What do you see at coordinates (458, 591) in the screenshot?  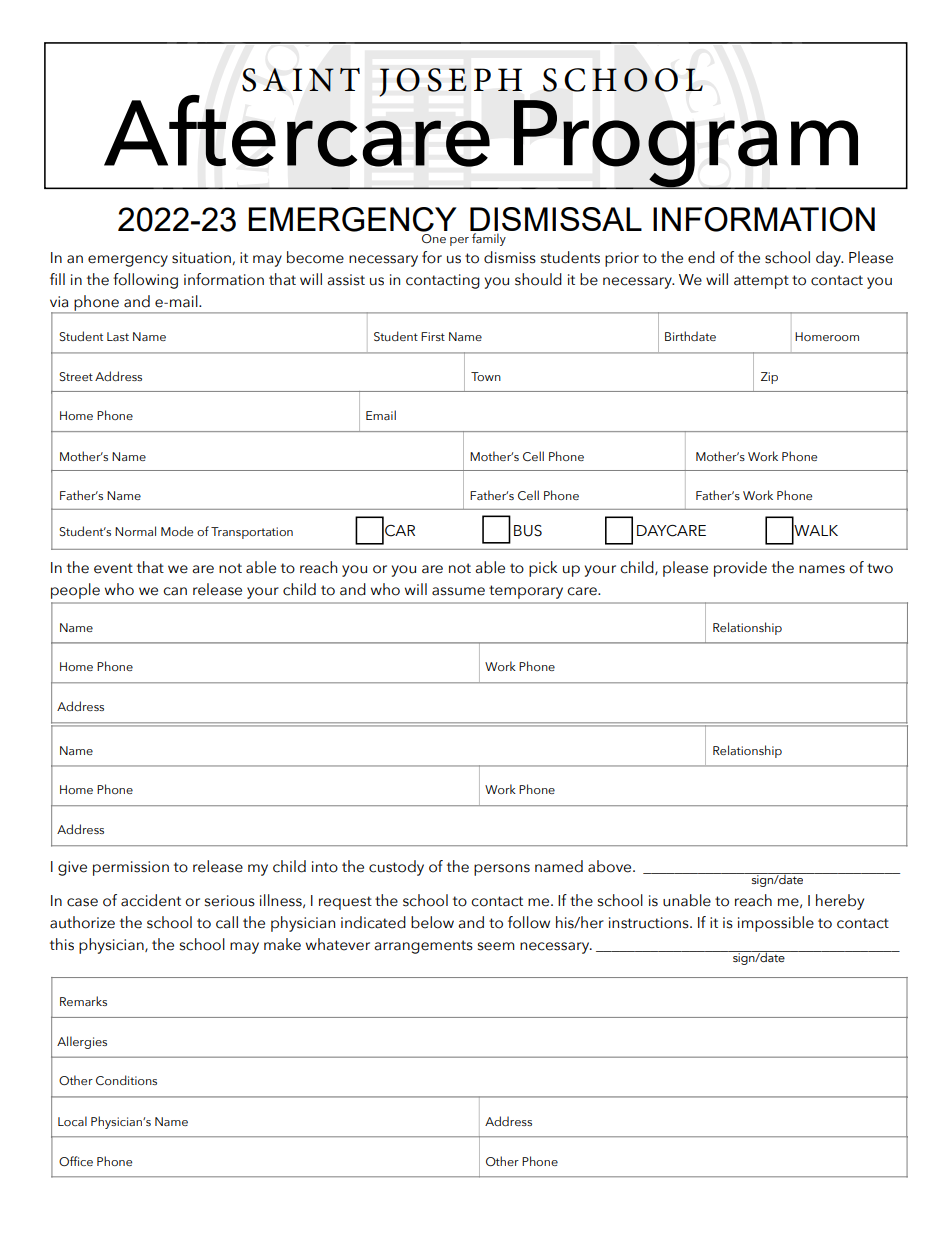 I see `assume` at bounding box center [458, 591].
